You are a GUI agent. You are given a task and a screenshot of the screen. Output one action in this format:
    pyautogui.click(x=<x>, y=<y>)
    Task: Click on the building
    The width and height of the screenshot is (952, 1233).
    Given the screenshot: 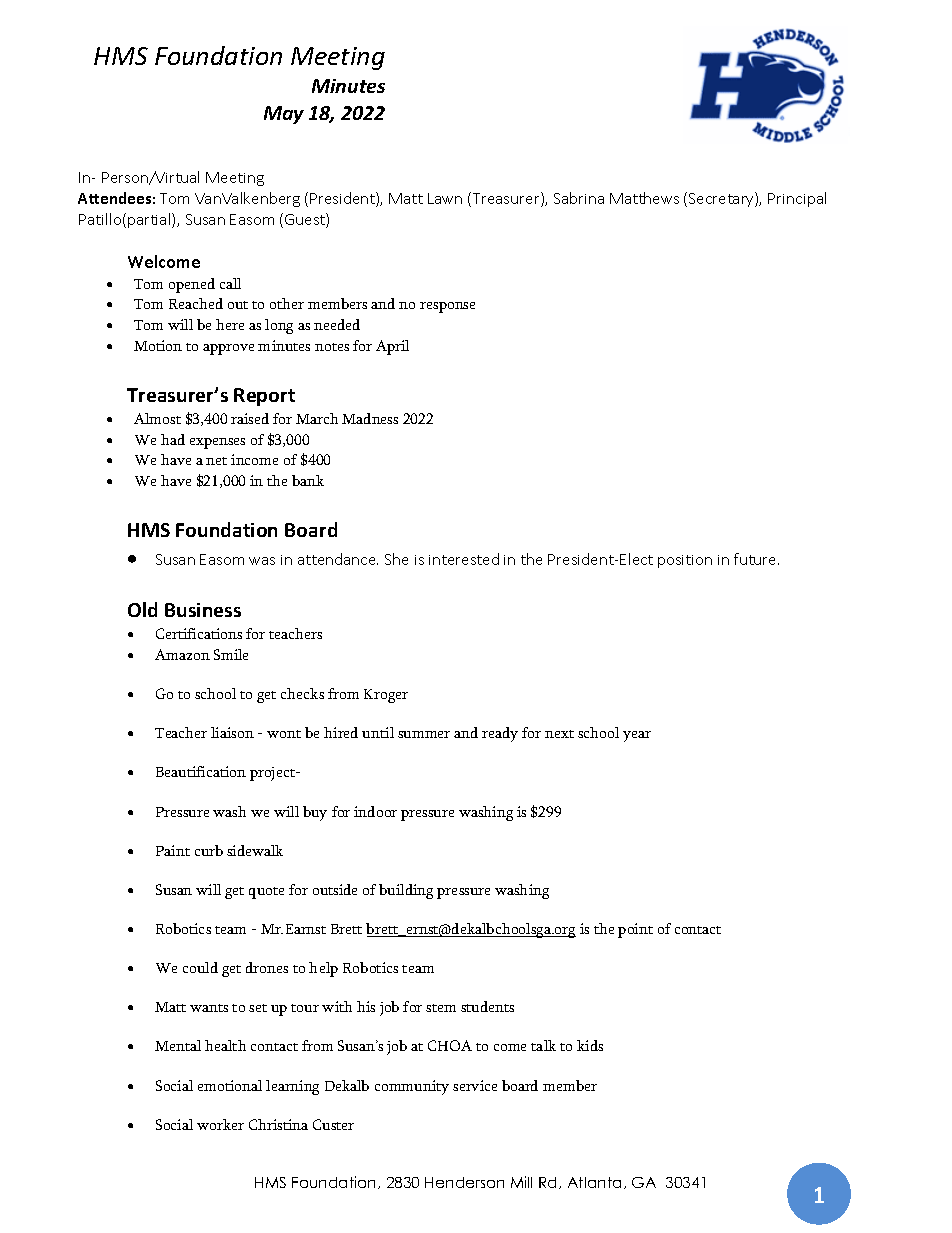 What is the action you would take?
    pyautogui.click(x=406, y=891)
